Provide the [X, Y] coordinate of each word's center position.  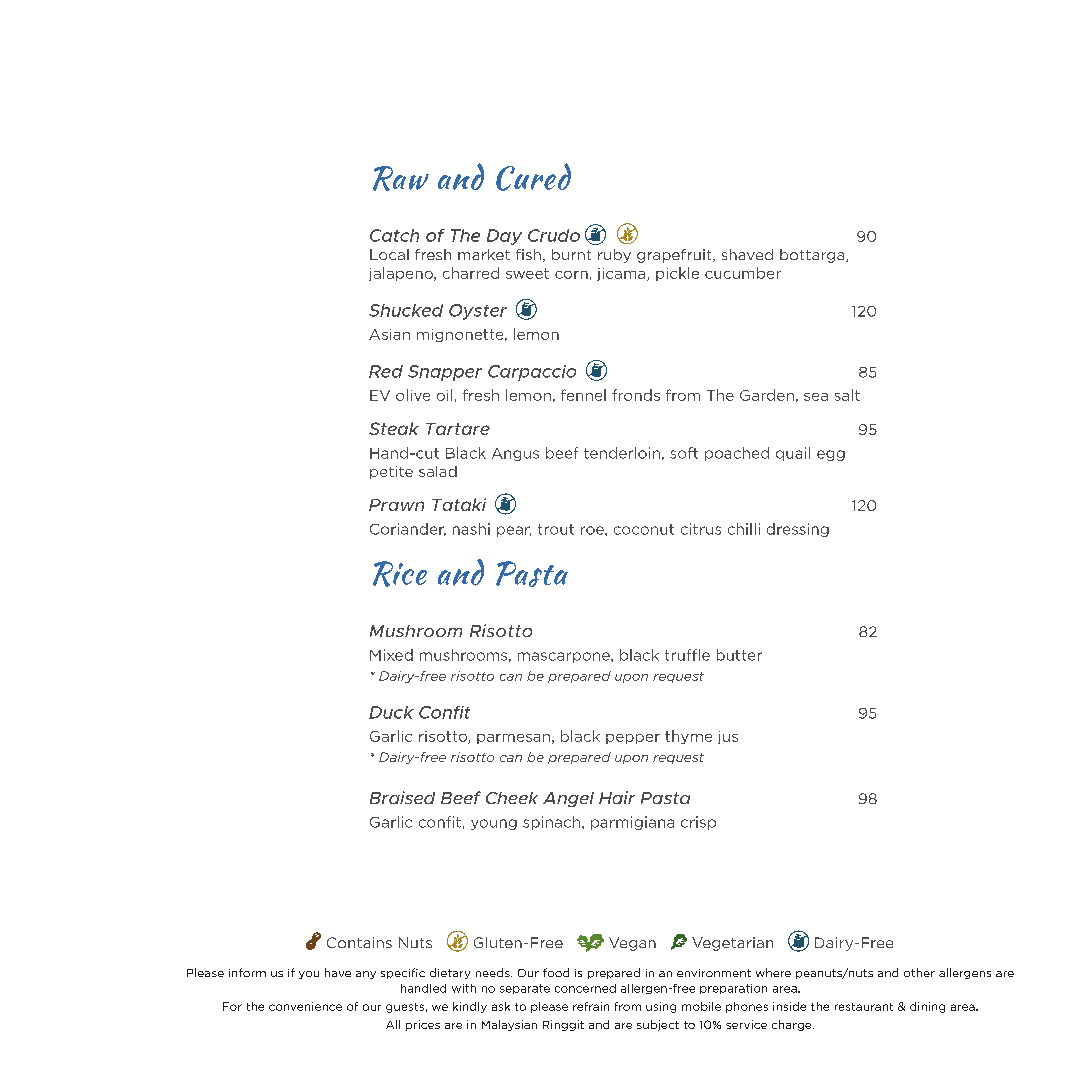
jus [728, 737]
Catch [394, 235]
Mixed [391, 655]
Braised [402, 797]
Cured [533, 177]
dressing [798, 530]
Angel [568, 799]
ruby [614, 256]
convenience [305, 1006]
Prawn [396, 505]
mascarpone [565, 657]
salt [847, 395]
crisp [698, 823]
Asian [389, 334]
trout [556, 529]
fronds [636, 395]
